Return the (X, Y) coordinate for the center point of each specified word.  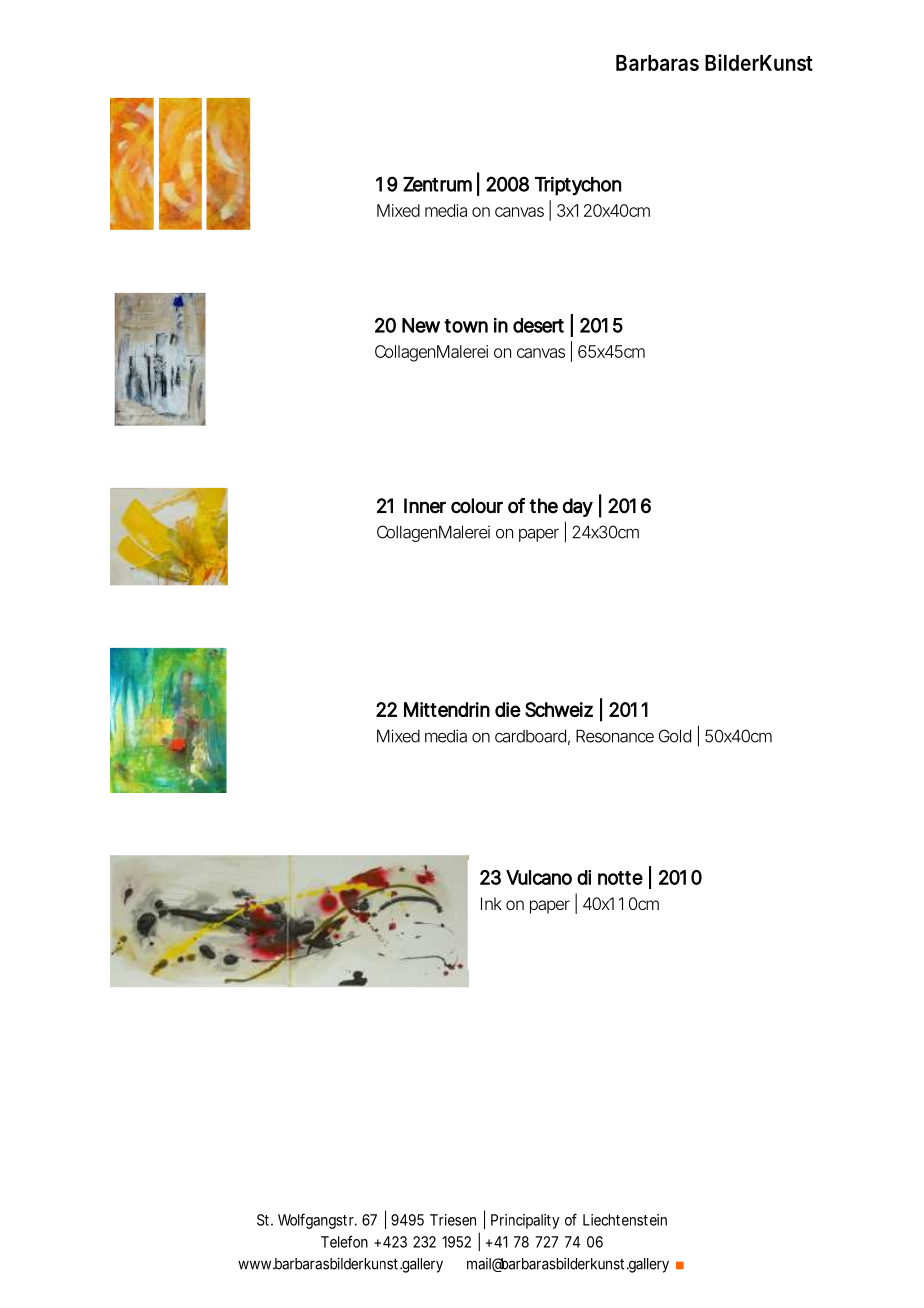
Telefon (344, 1241)
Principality (525, 1221)
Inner (425, 506)
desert (538, 325)
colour (477, 506)
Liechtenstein (625, 1220)
